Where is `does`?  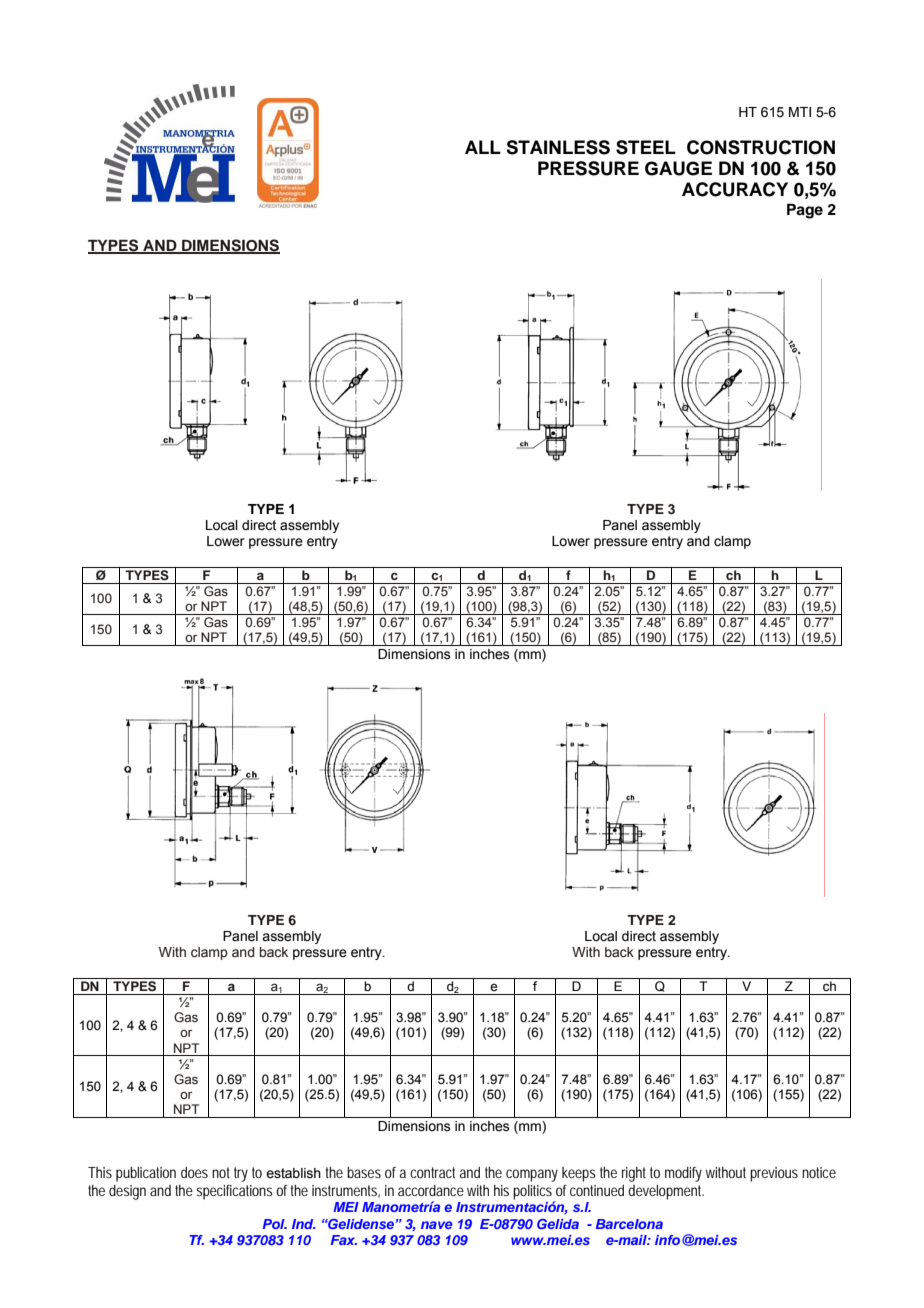
does is located at coordinates (194, 1172).
